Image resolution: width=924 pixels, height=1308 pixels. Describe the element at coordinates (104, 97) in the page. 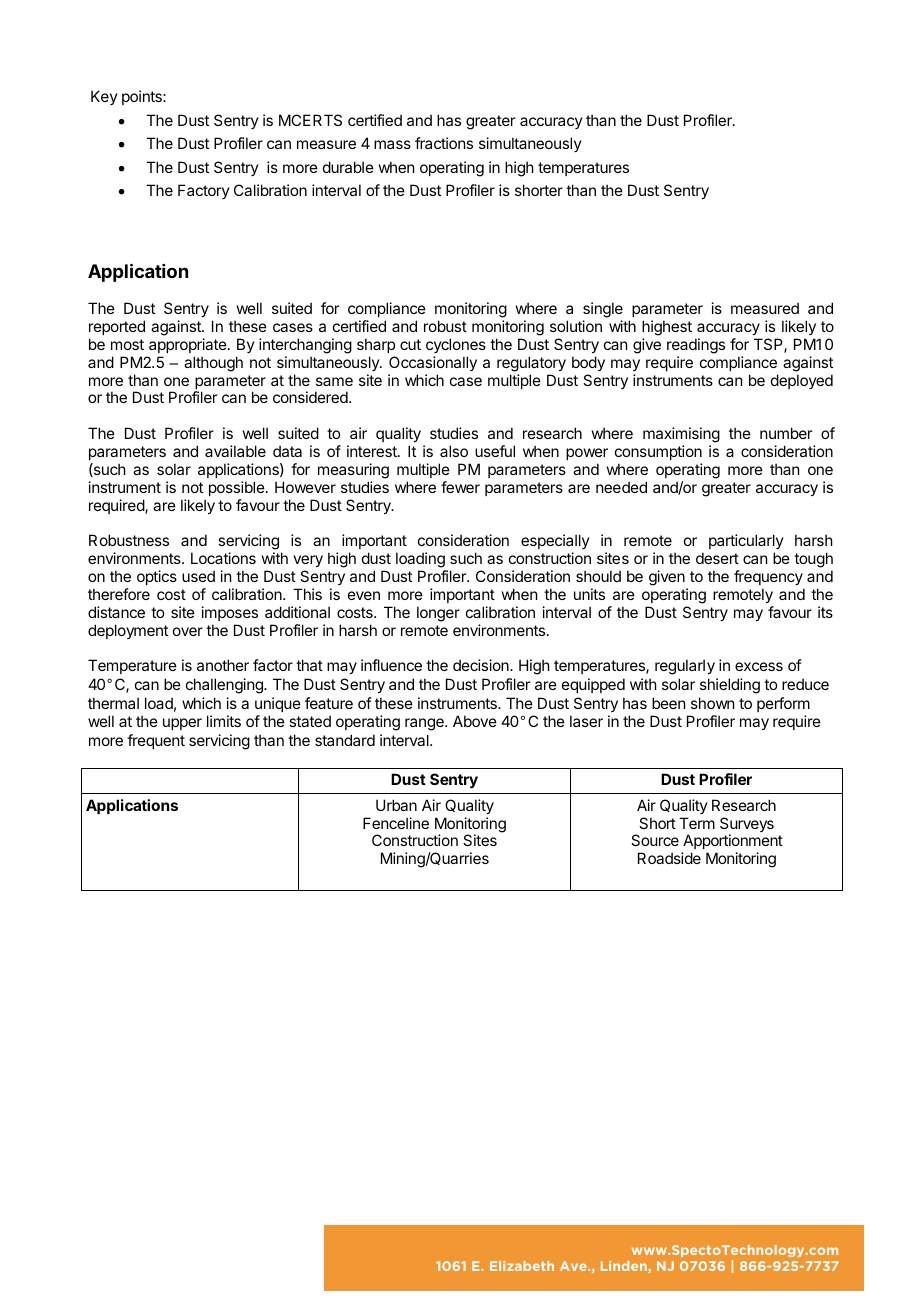

I see `Key` at that location.
